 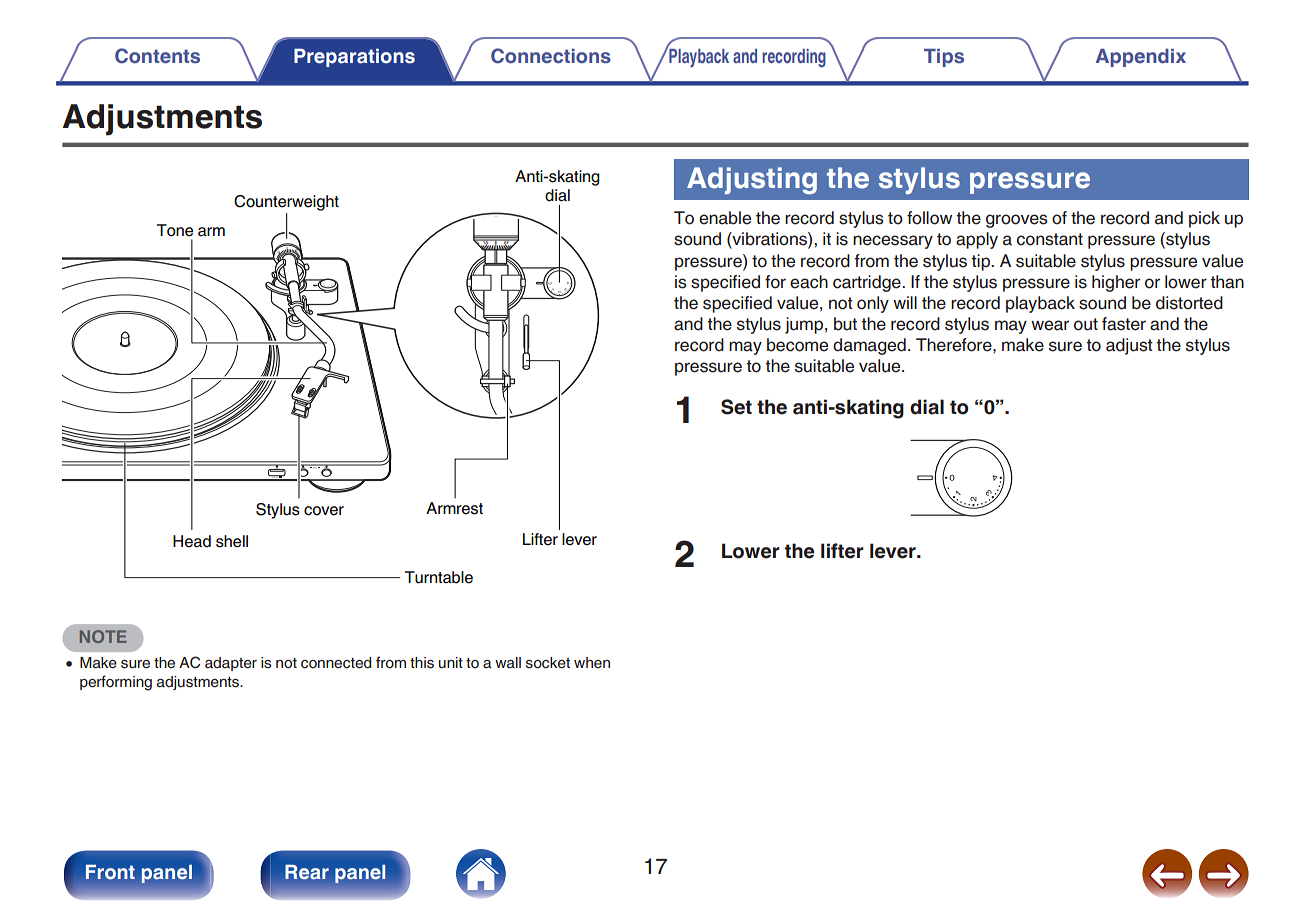 I want to click on Rear, so click(x=307, y=872).
